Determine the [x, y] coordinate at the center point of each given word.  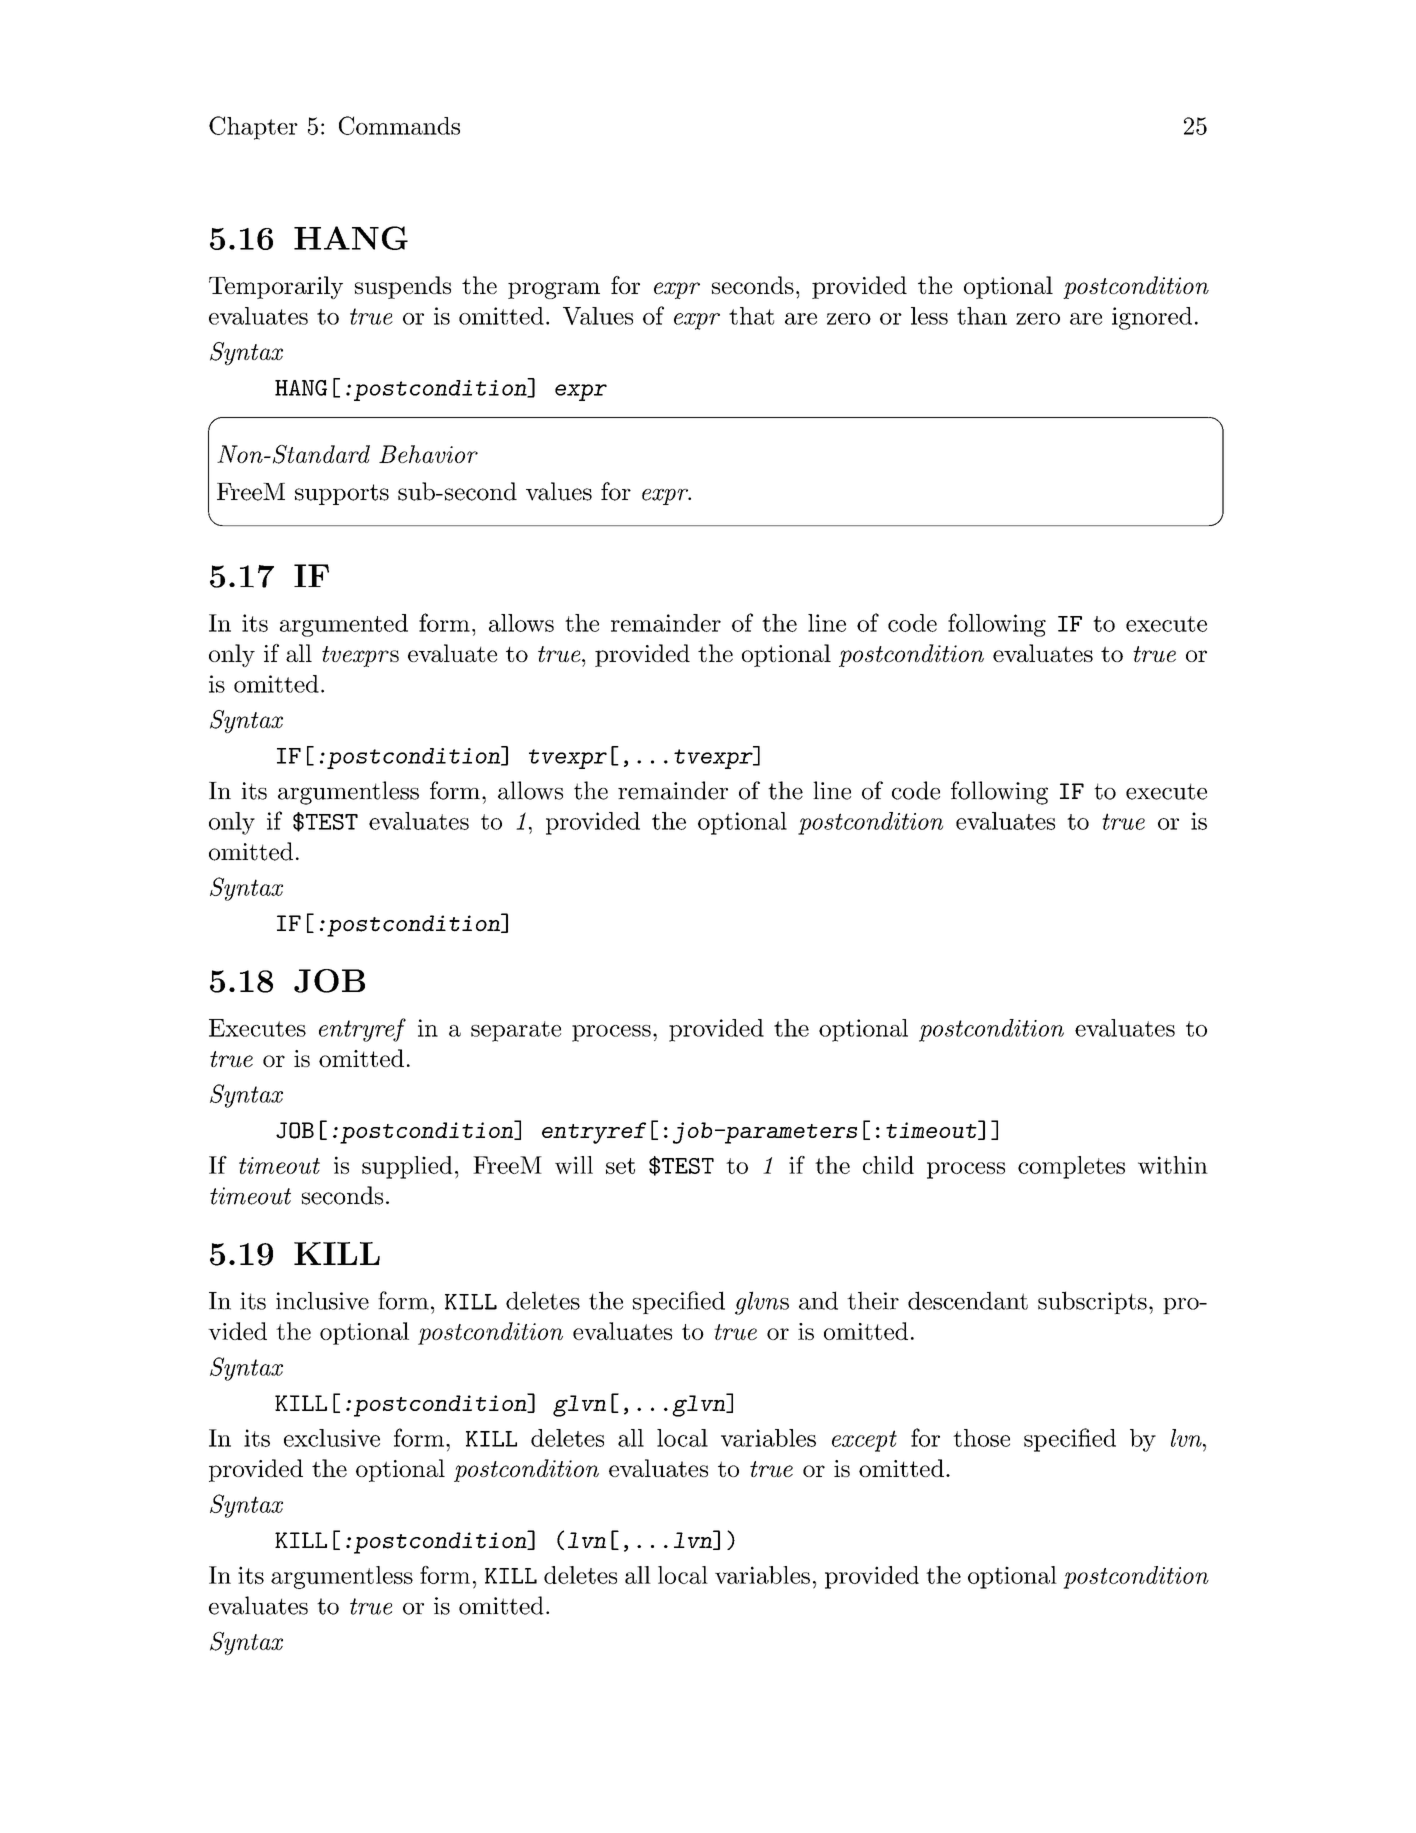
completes [1071, 1167]
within [1173, 1165]
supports [342, 494]
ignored [1152, 318]
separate [516, 1031]
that [751, 316]
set [620, 1166]
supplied [407, 1167]
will [574, 1165]
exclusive [332, 1438]
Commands [399, 125]
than [982, 316]
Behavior [428, 454]
